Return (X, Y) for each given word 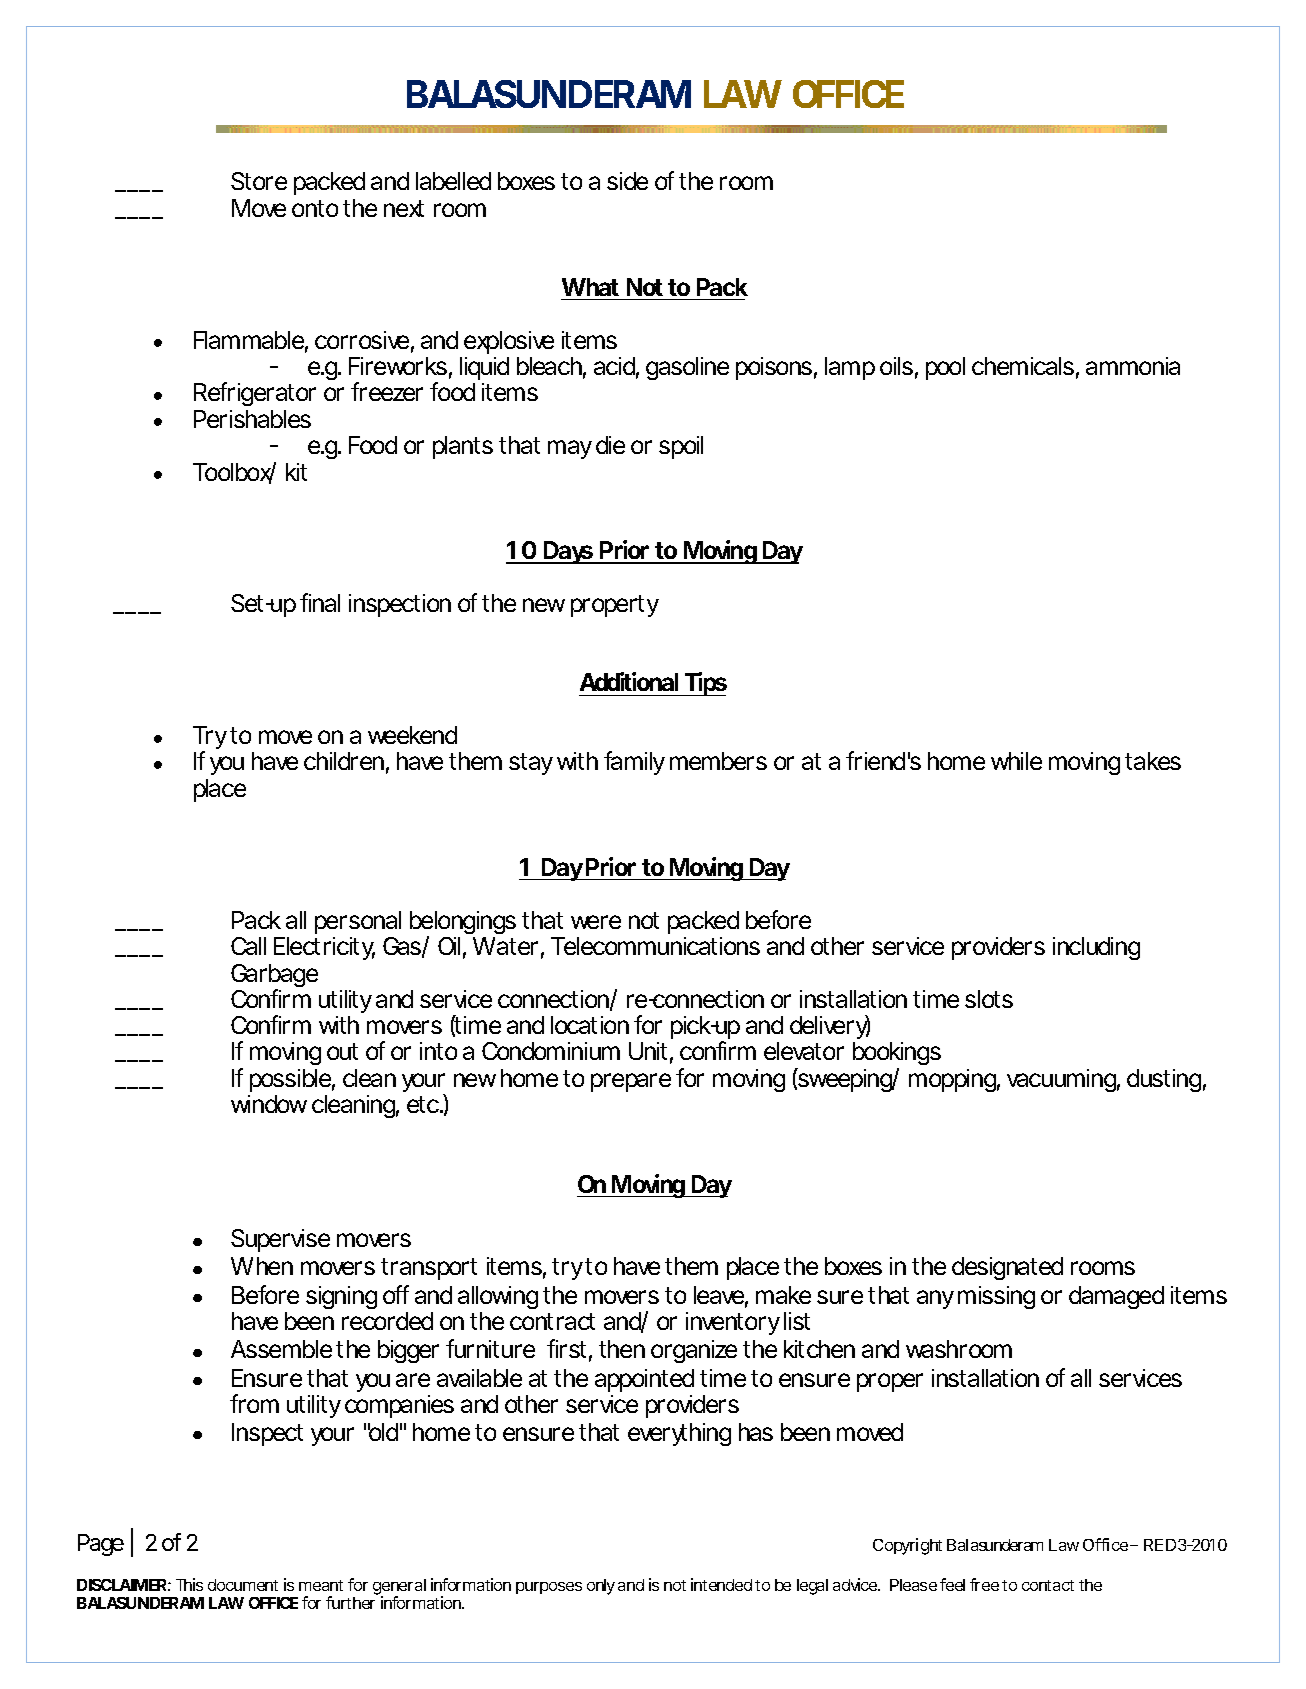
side (627, 181)
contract (552, 1321)
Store (259, 181)
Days (568, 552)
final (320, 602)
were (596, 922)
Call (248, 946)
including (1096, 948)
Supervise (280, 1240)
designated (1007, 1268)
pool (945, 368)
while (1016, 761)
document (243, 1585)
